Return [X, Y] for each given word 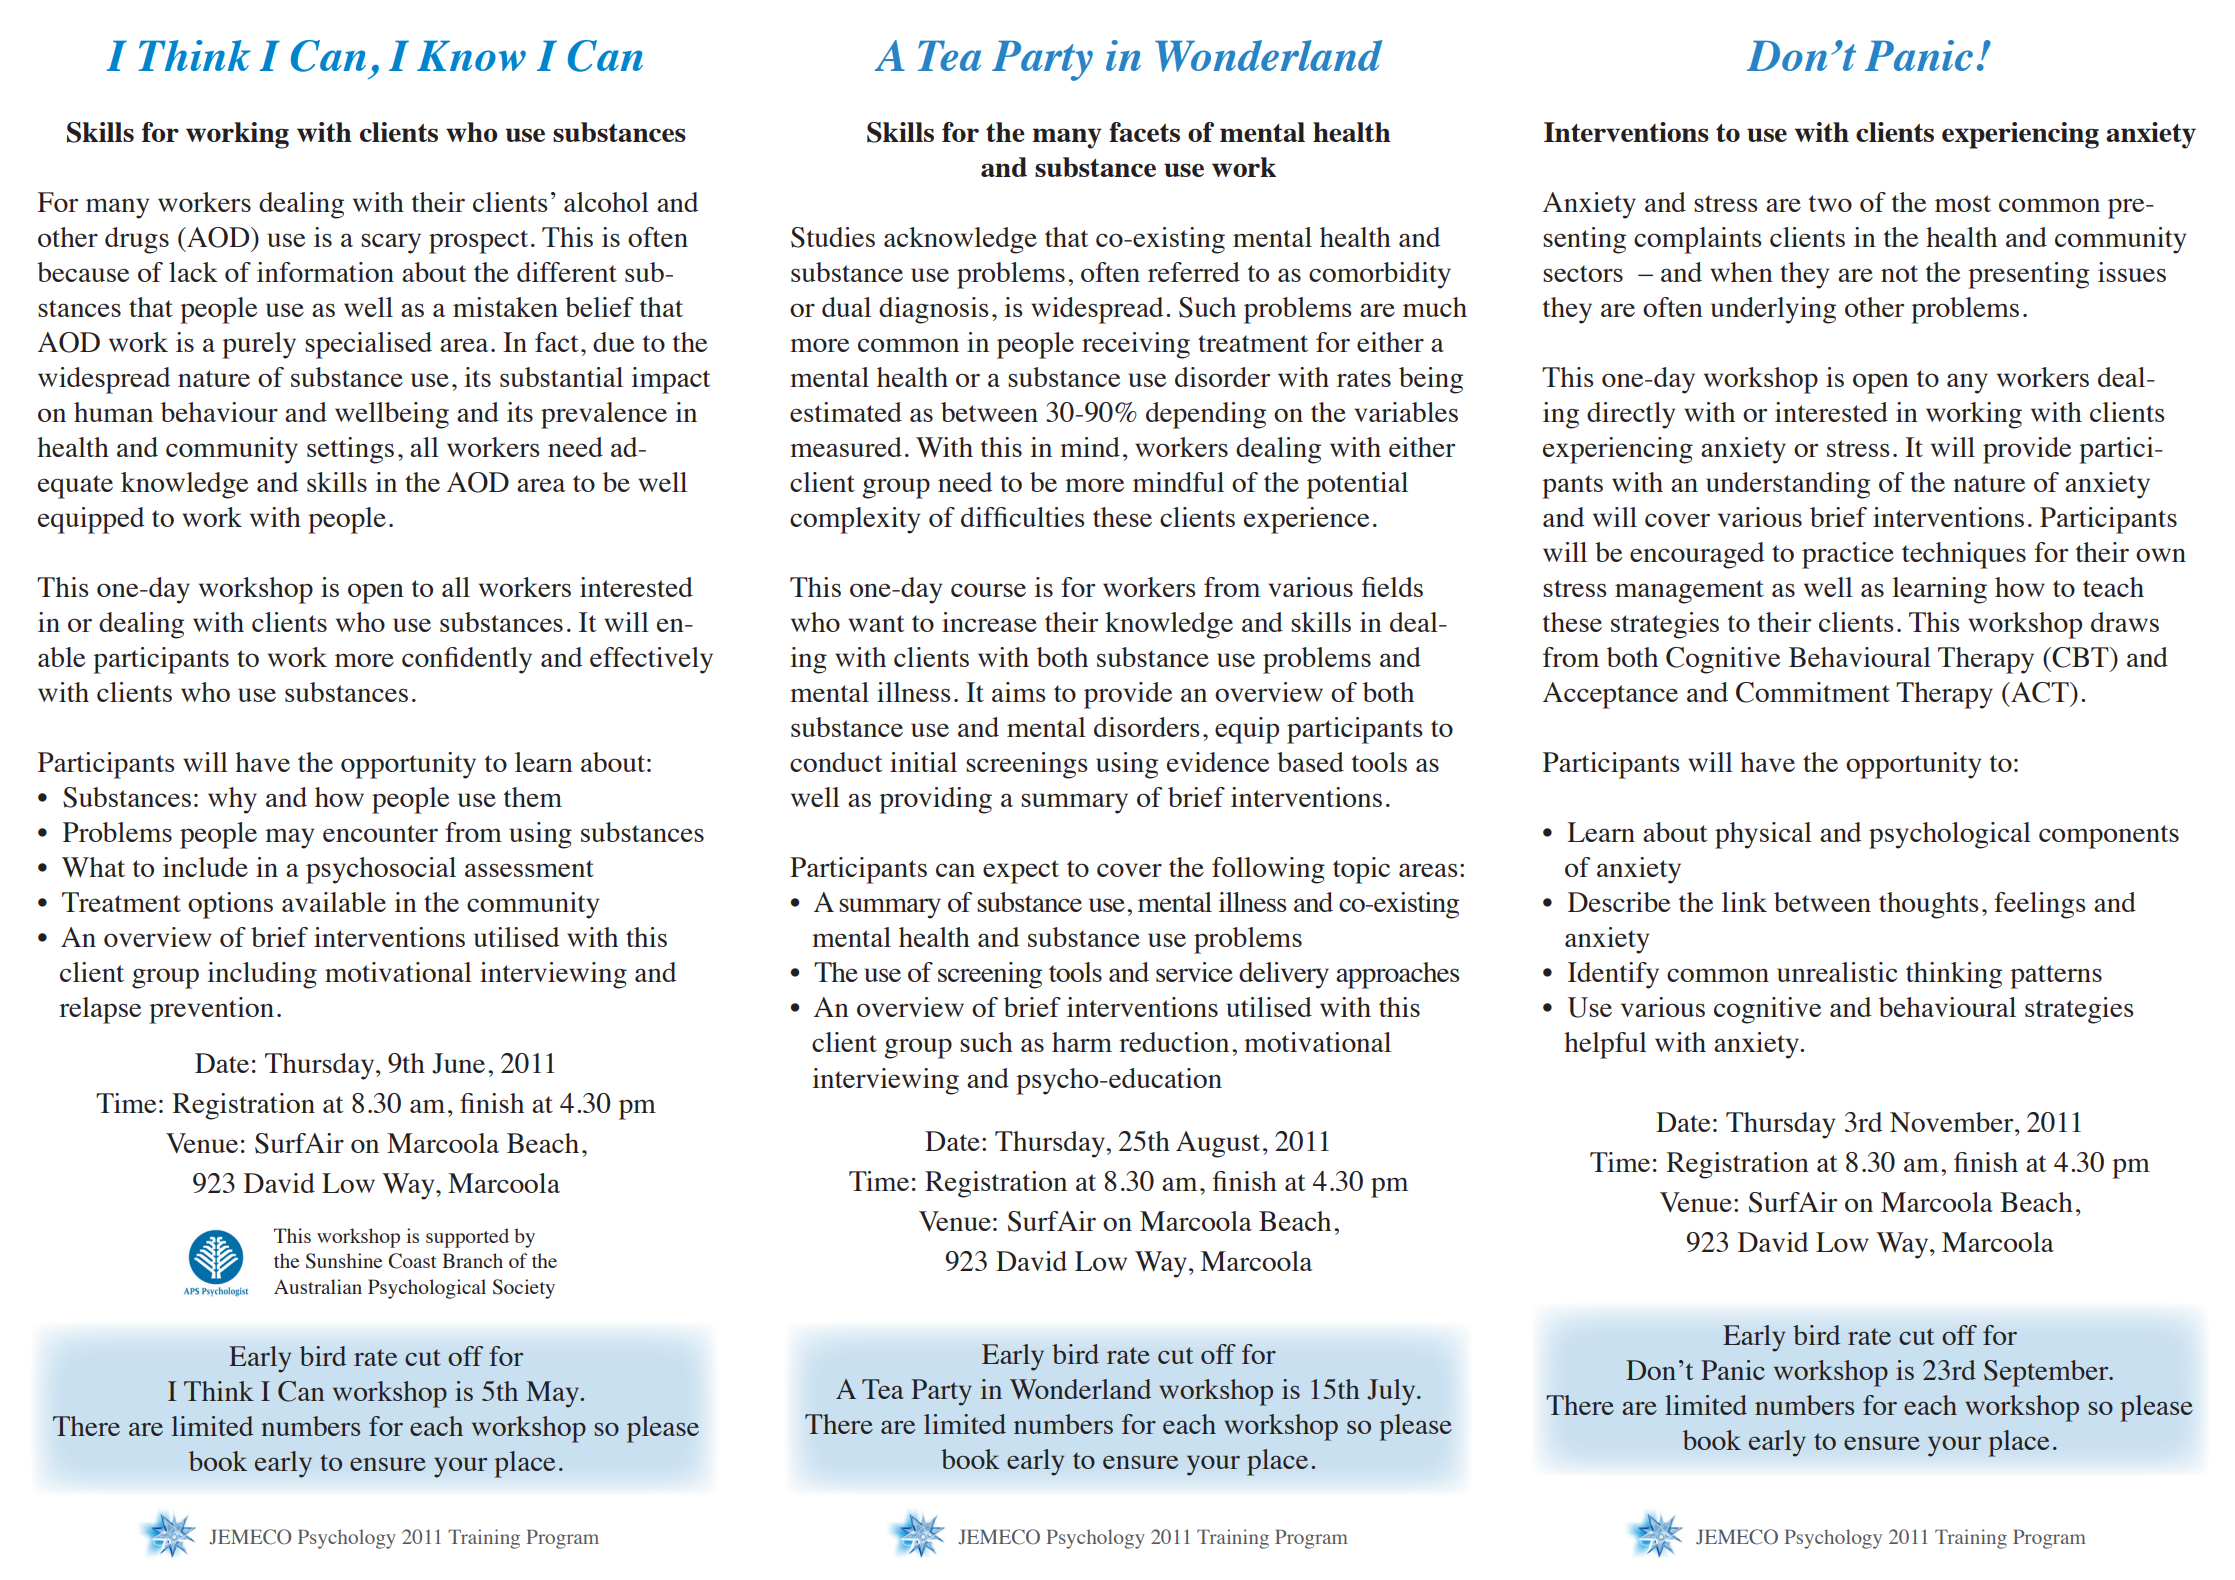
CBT [2081, 657]
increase [989, 622]
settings [350, 450]
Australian [318, 1286]
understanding [1788, 485]
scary [391, 243]
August [1218, 1144]
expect [1021, 872]
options [230, 905]
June [458, 1063]
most [1963, 203]
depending [1206, 415]
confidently [467, 660]
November [1953, 1122]
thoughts [1929, 905]
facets [1144, 132]
